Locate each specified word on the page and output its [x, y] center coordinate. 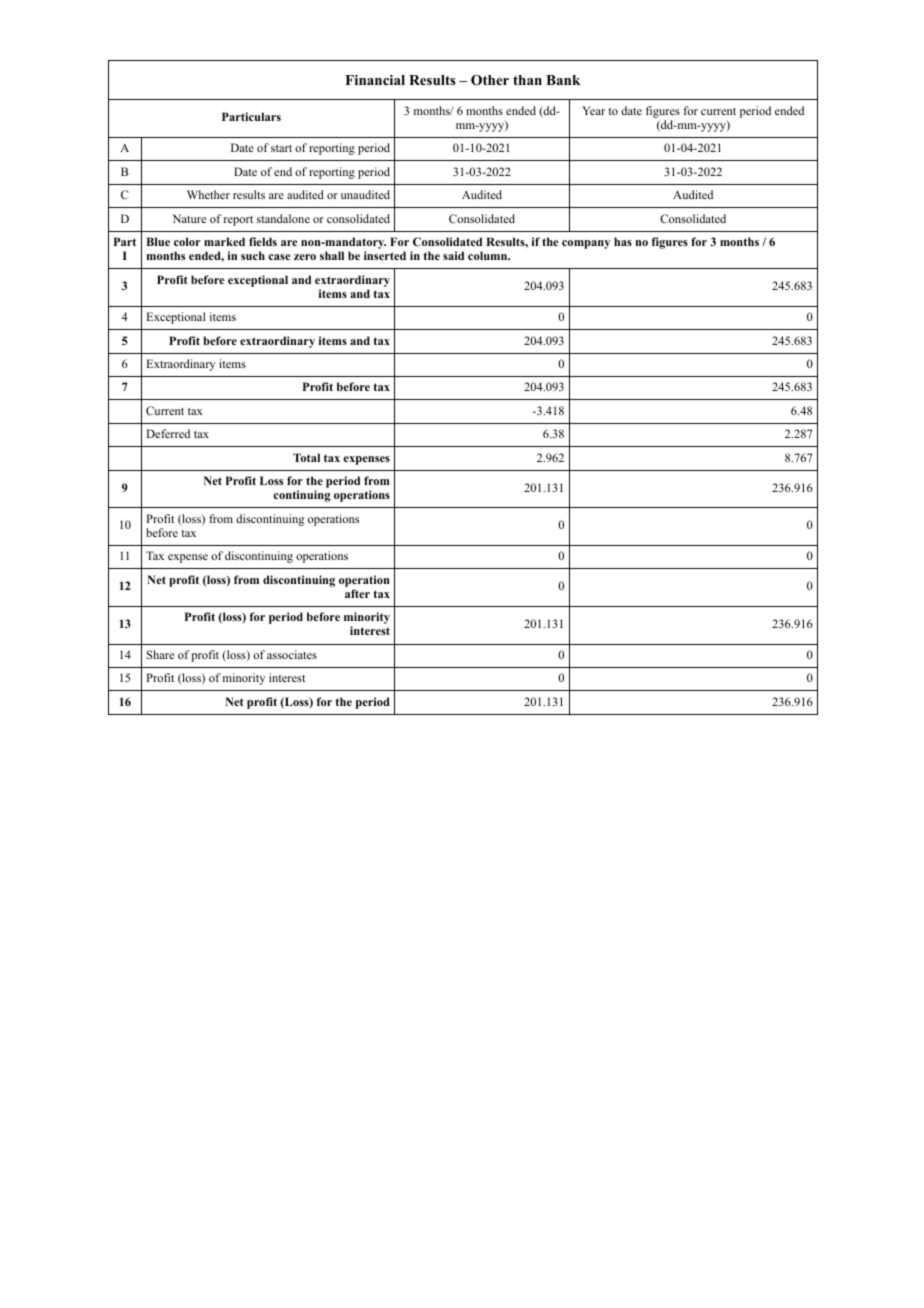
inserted [385, 255]
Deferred [168, 433]
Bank [563, 80]
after [357, 593]
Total [306, 457]
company [586, 244]
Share [160, 654]
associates [292, 654]
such [253, 255]
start [281, 148]
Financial [375, 80]
